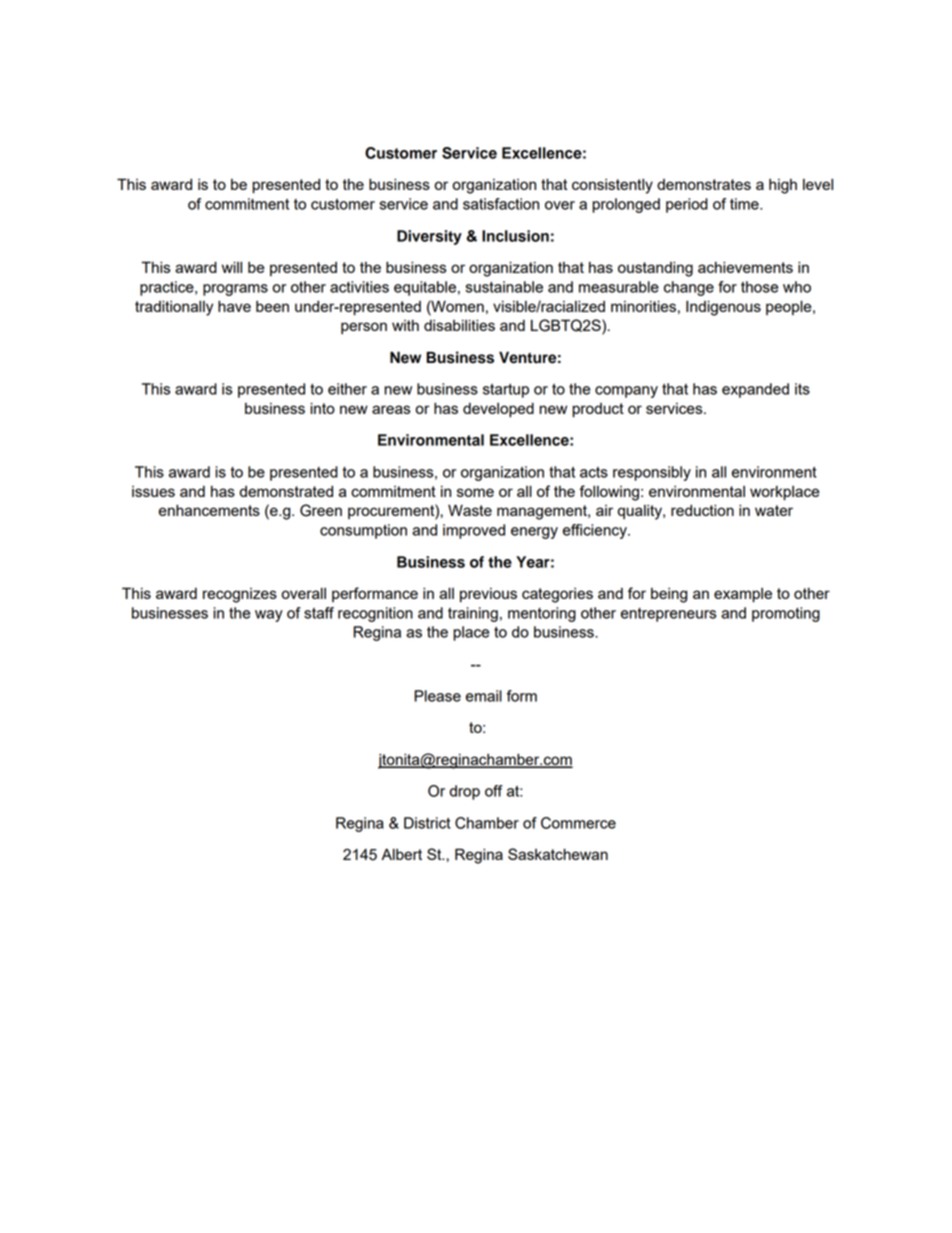 This screenshot has width=952, height=1233. I want to click on will, so click(232, 267).
